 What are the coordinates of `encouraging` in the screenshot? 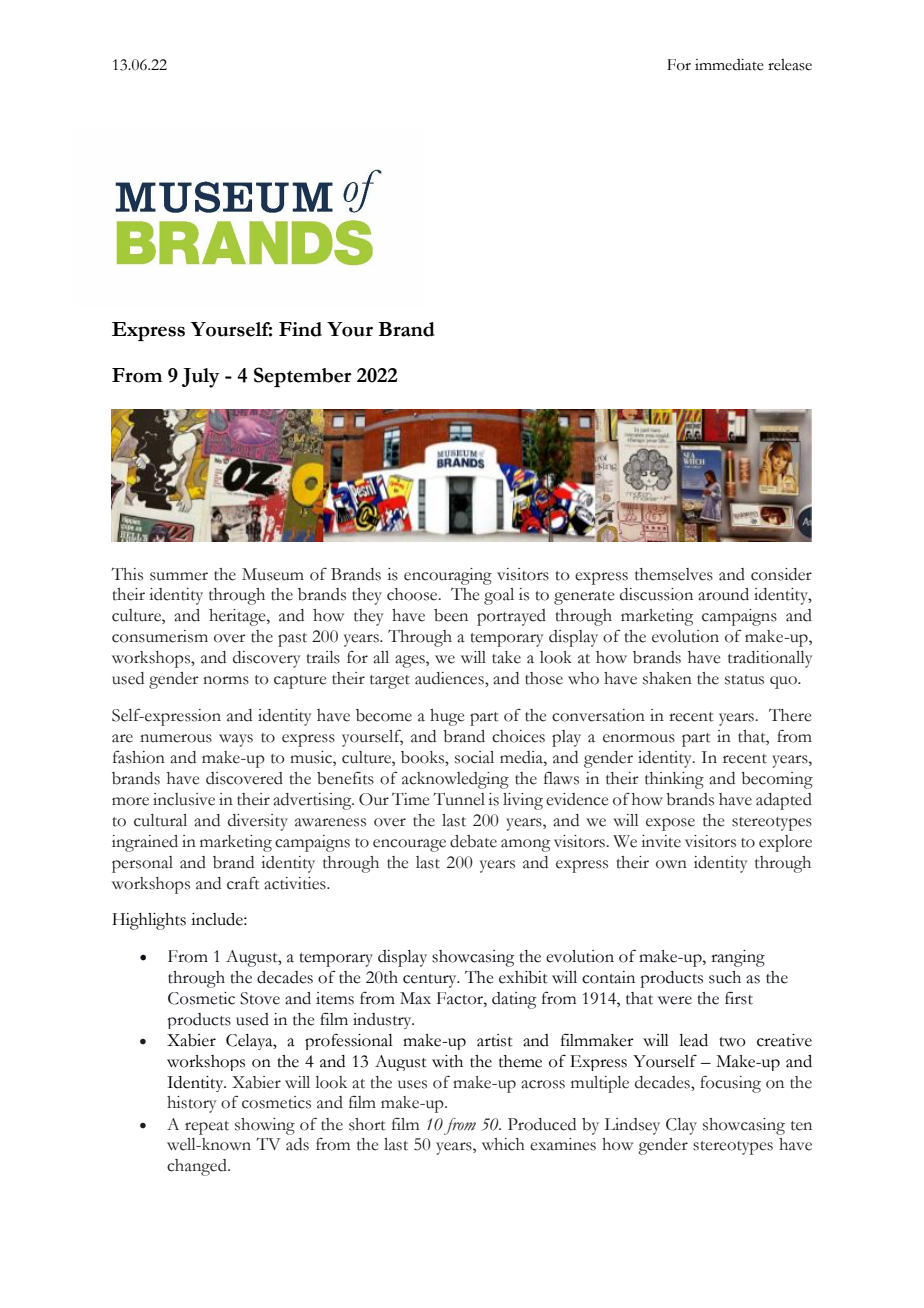 It's located at (448, 576).
